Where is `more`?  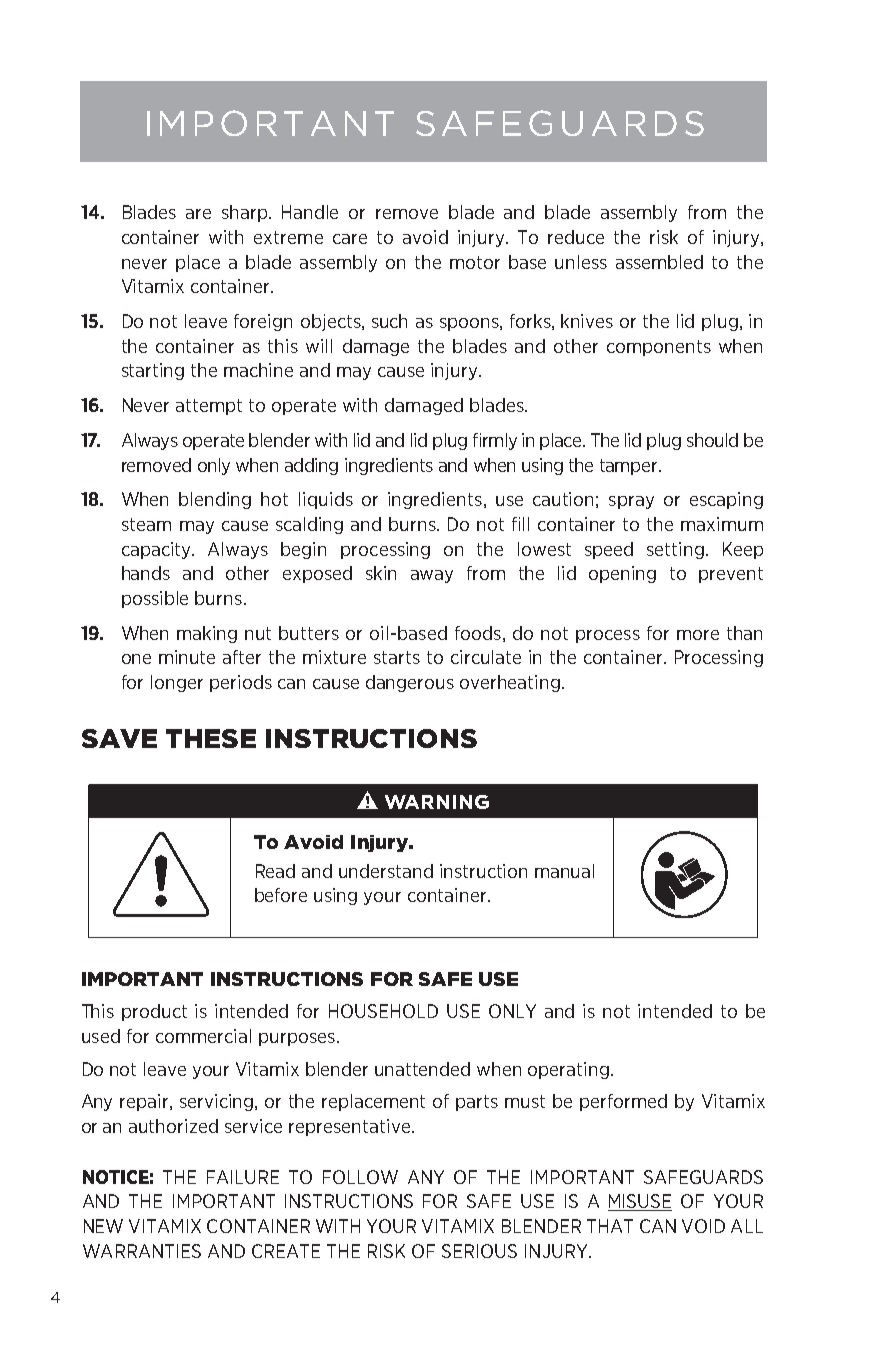
more is located at coordinates (698, 635).
